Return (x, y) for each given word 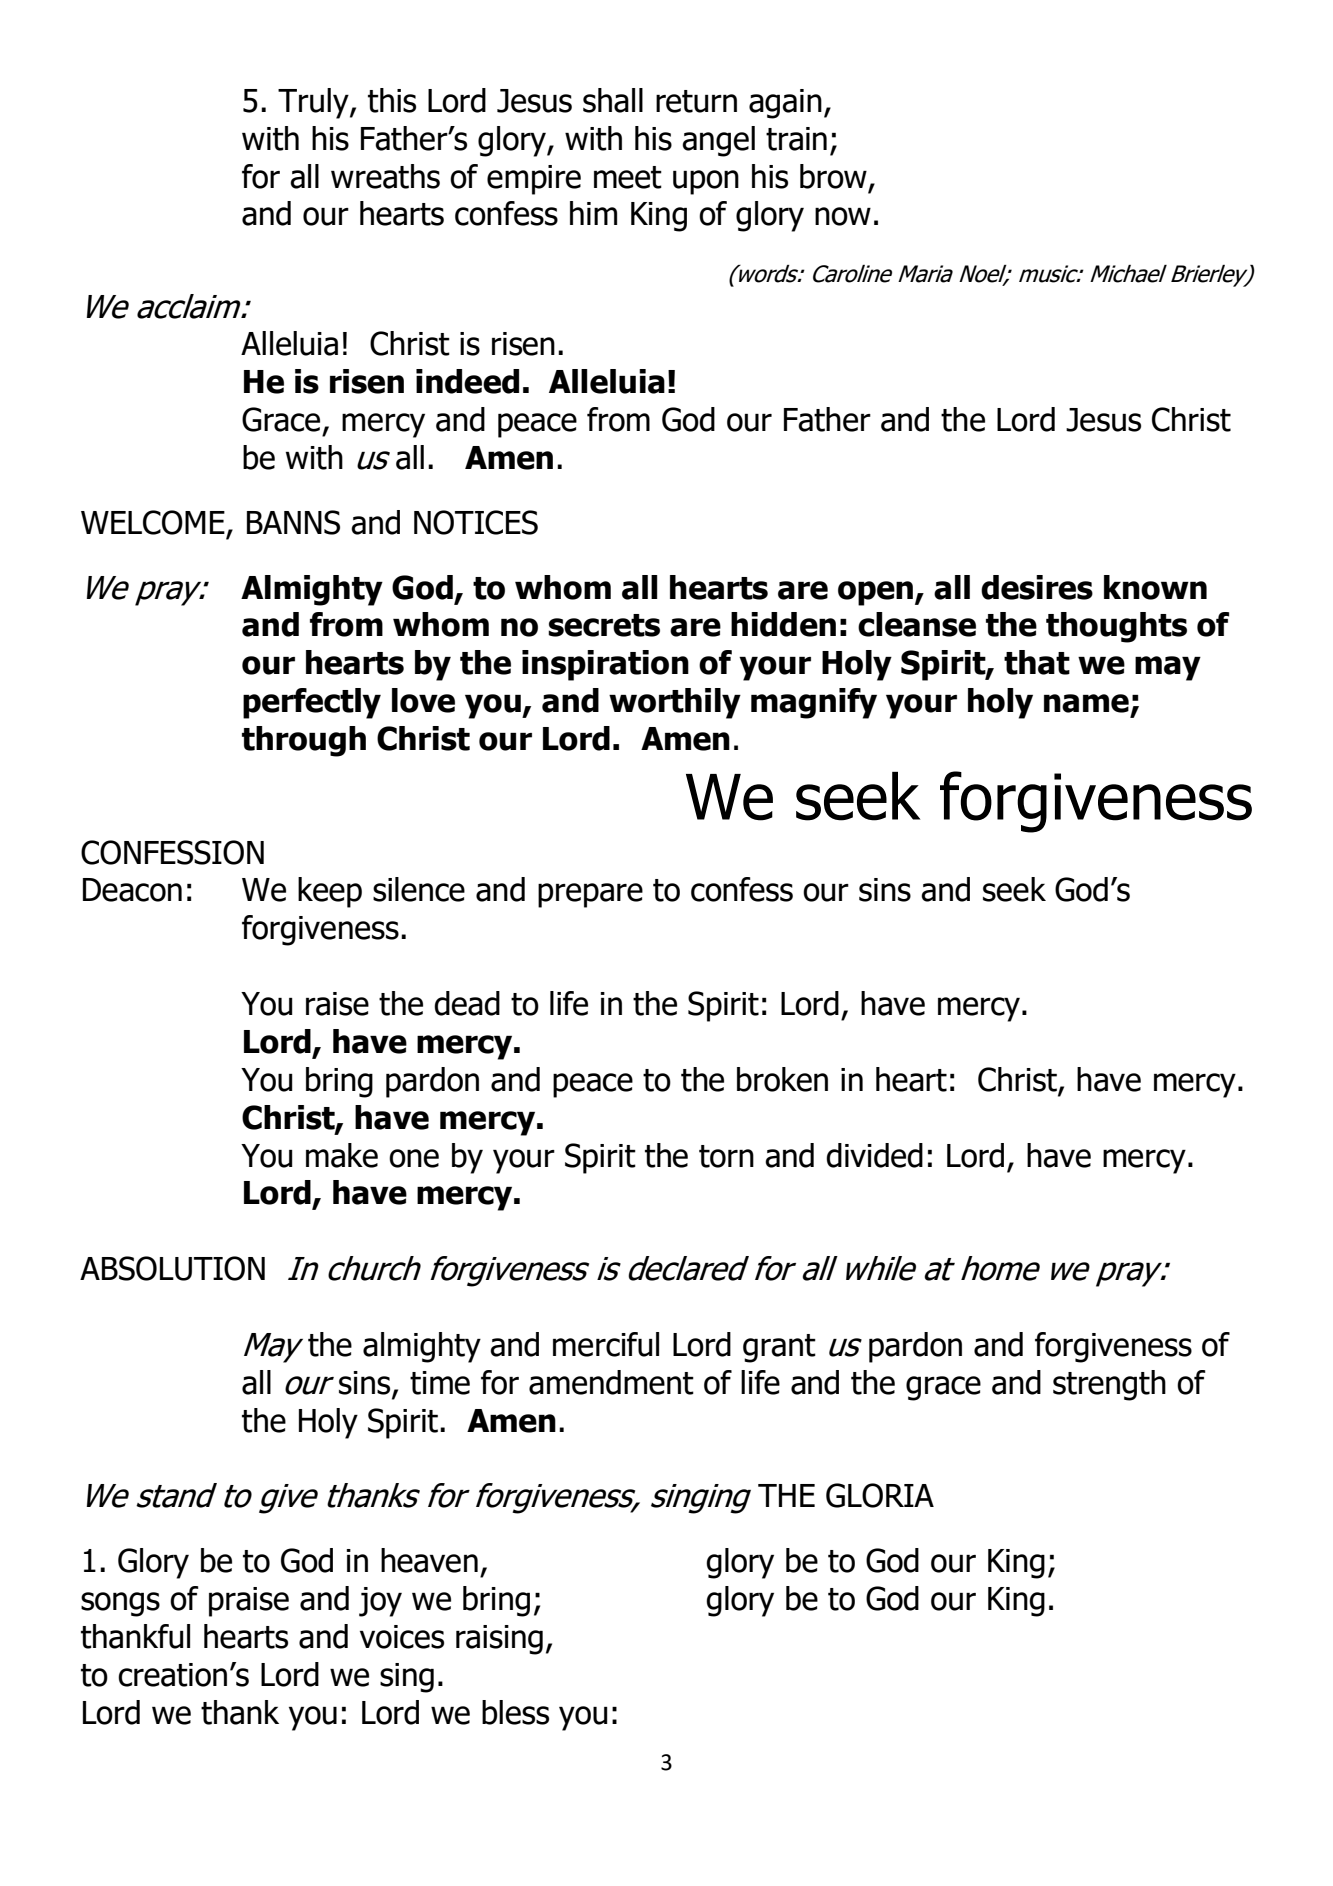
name (1086, 703)
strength (1109, 1385)
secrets (604, 625)
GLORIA (880, 1495)
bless (515, 1712)
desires (1037, 587)
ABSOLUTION (172, 1268)
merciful (606, 1344)
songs (120, 1604)
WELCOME (154, 523)
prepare (590, 895)
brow (834, 177)
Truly (314, 103)
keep (330, 892)
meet (628, 177)
